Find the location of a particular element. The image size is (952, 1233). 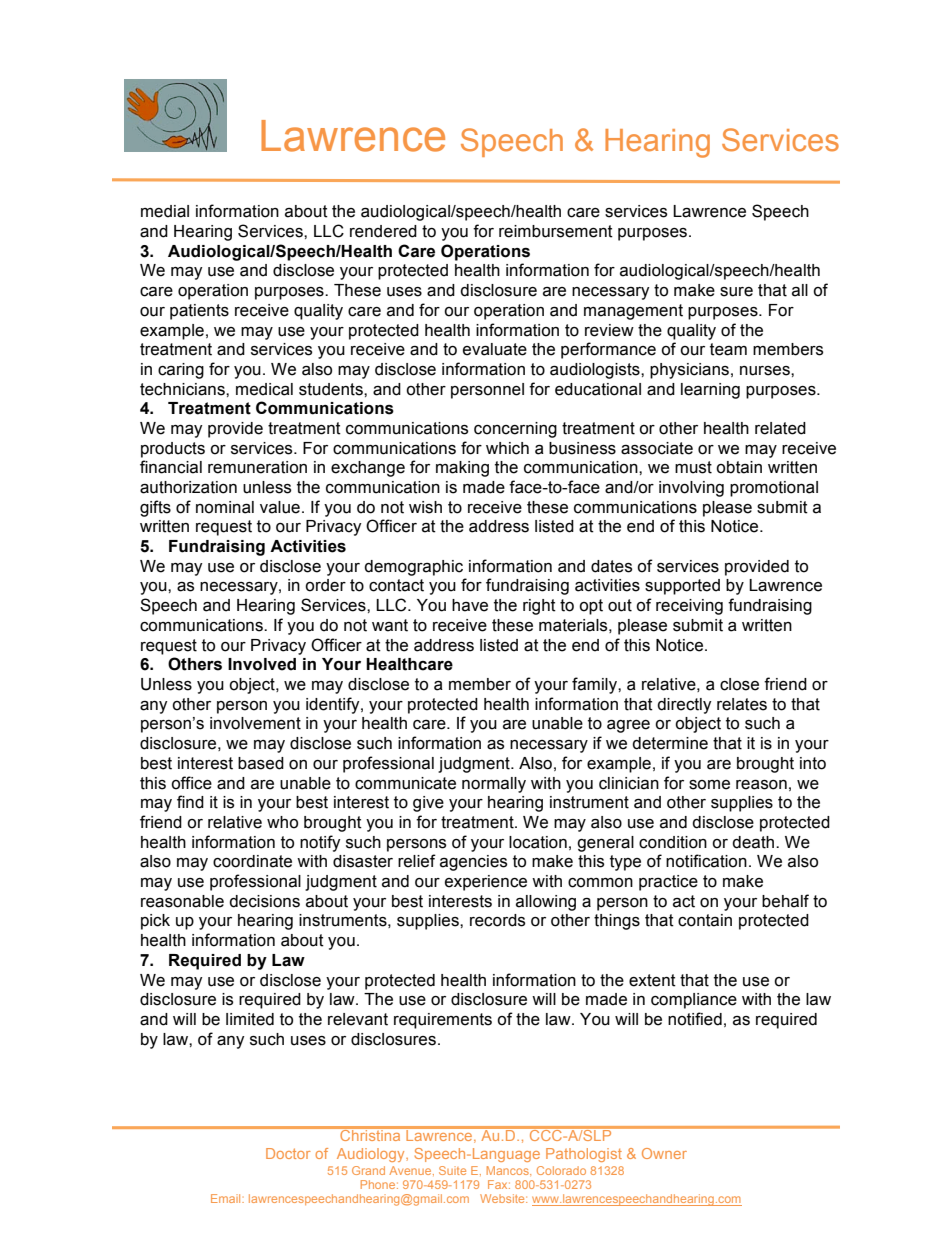

Owner is located at coordinates (664, 1153).
